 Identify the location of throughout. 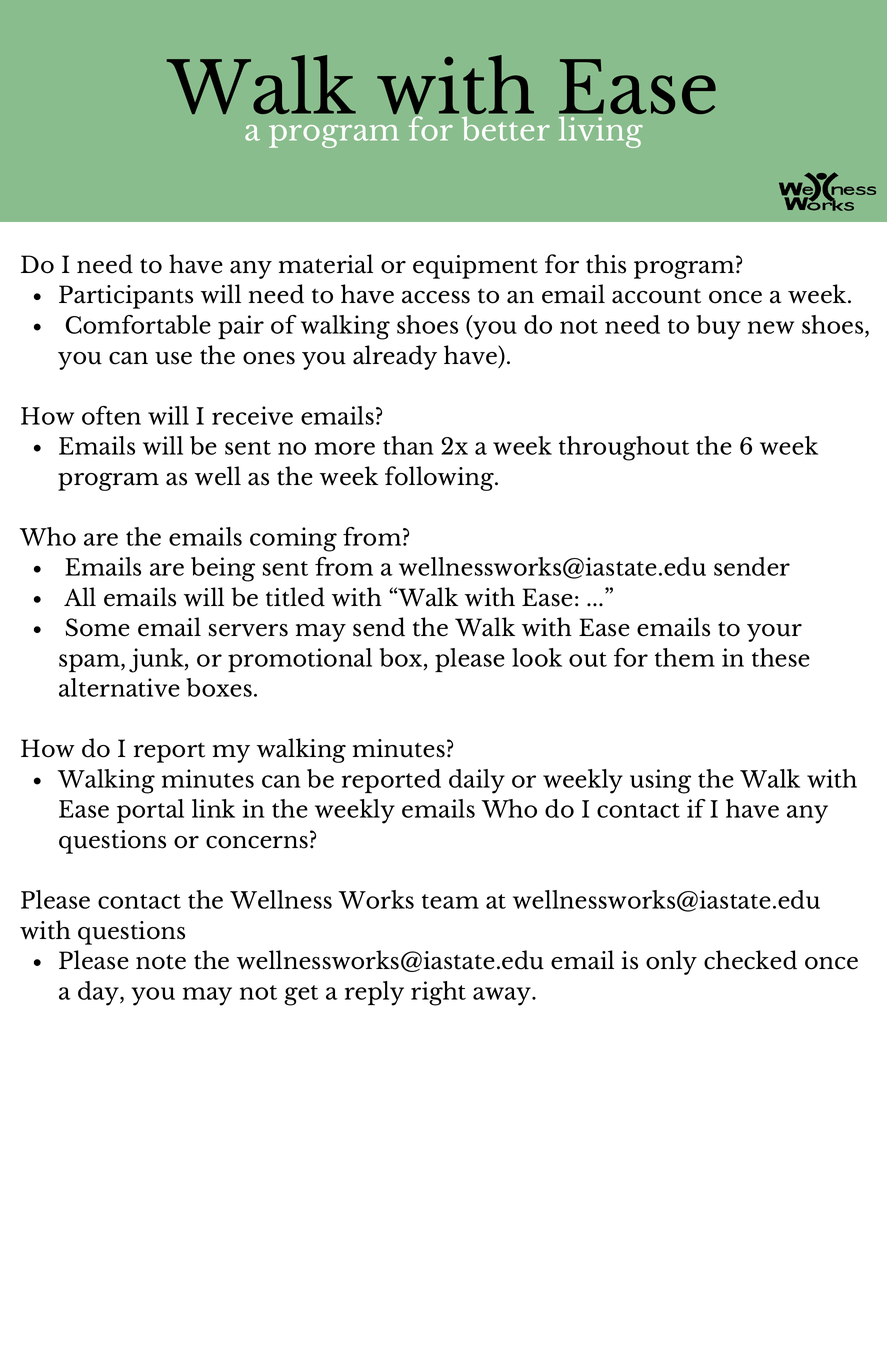
(624, 448).
